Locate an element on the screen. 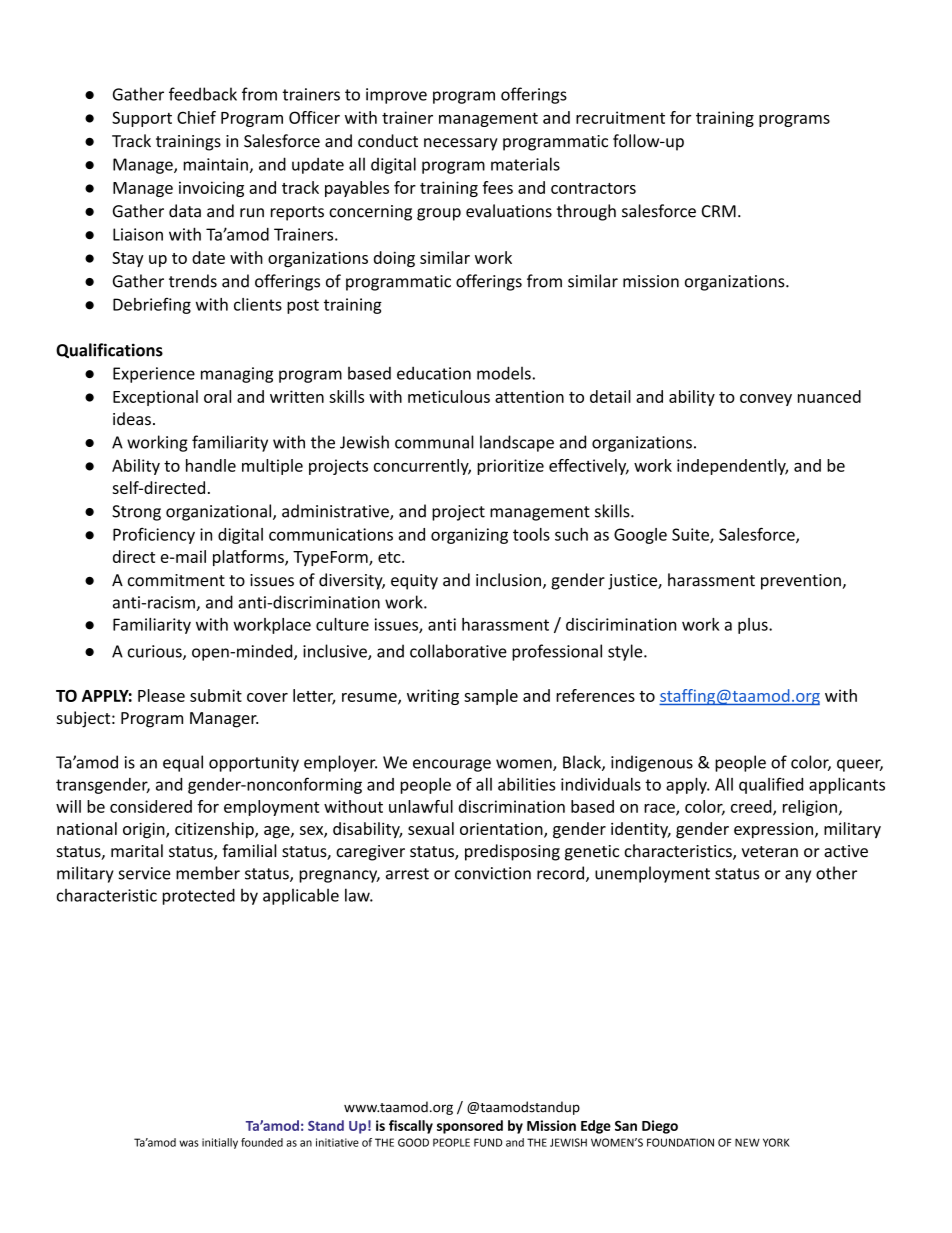 The image size is (952, 1233). CRM is located at coordinates (719, 211).
